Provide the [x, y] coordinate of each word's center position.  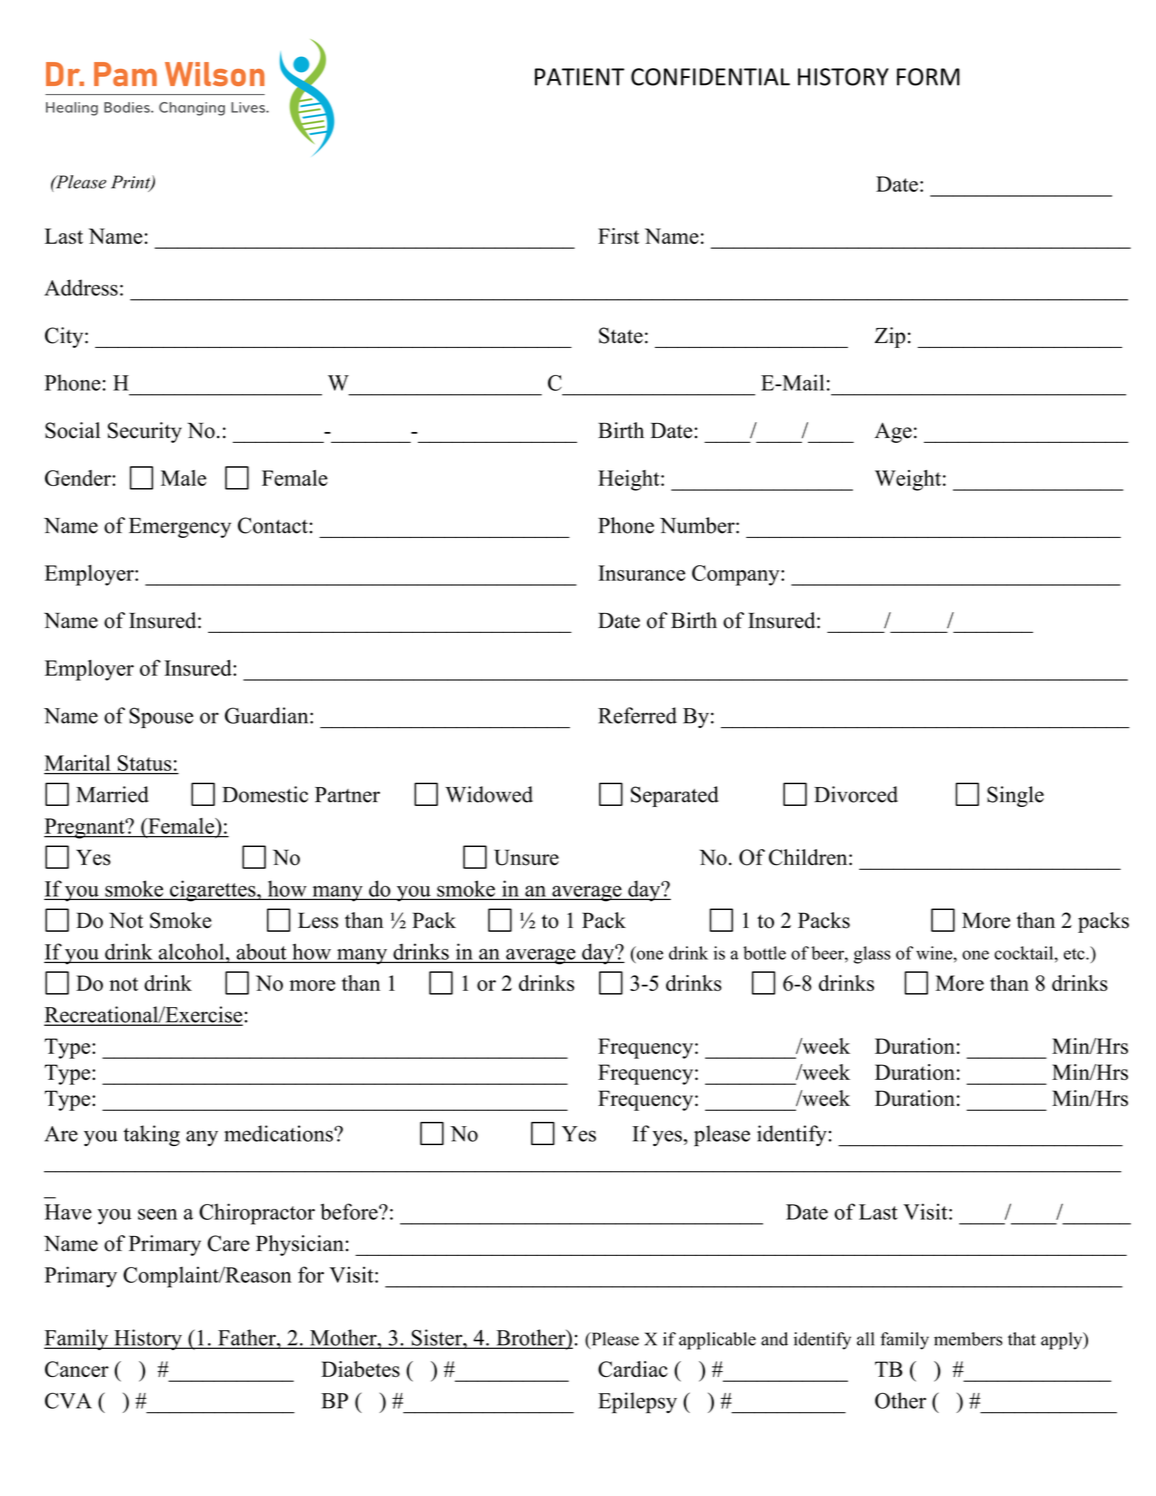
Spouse [161, 717]
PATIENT [579, 77]
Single [1015, 796]
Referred [637, 715]
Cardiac [633, 1369]
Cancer [77, 1369]
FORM [928, 77]
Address [81, 287]
